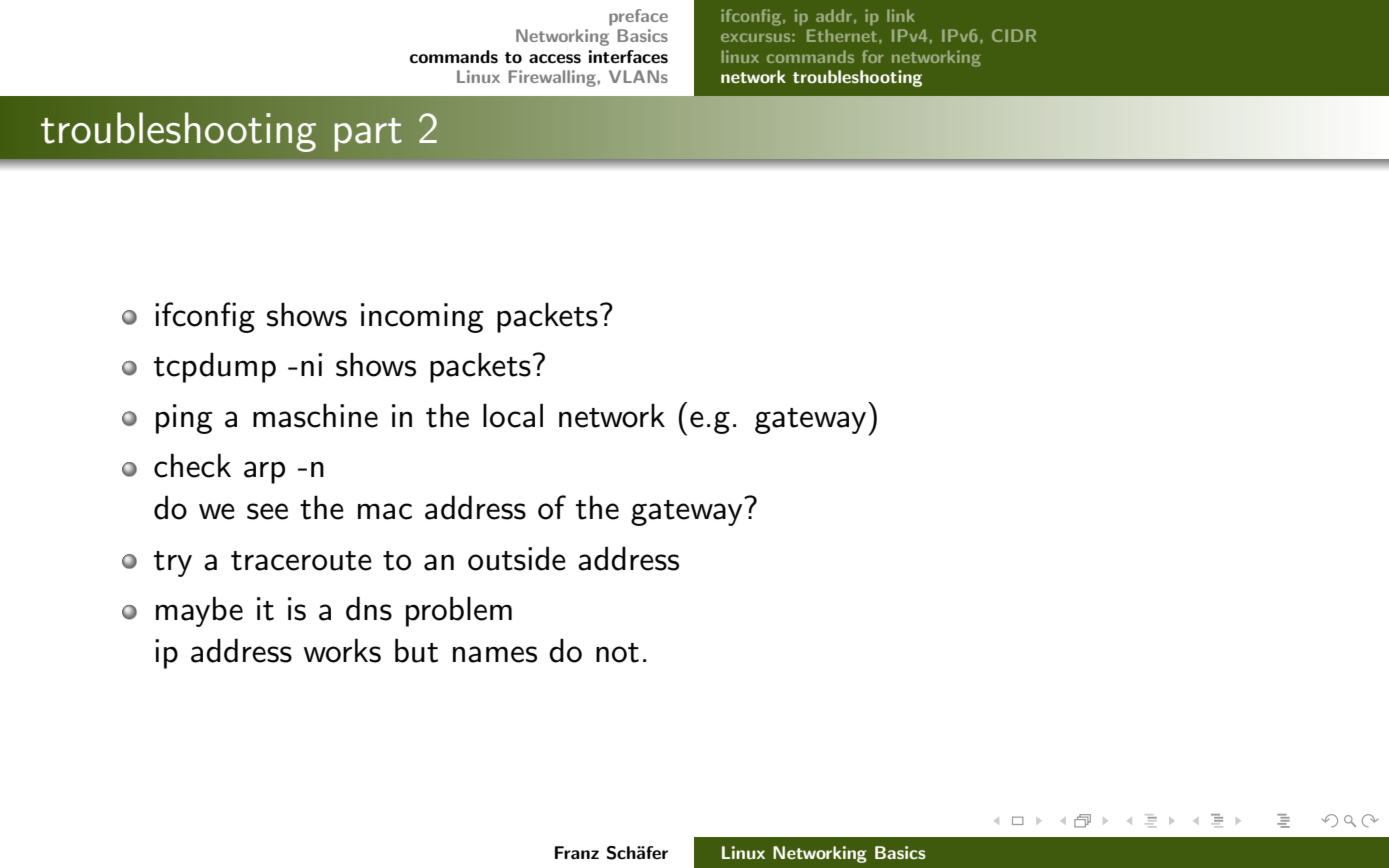 The height and width of the screenshot is (868, 1389). What do you see at coordinates (495, 654) in the screenshot?
I see `names` at bounding box center [495, 654].
